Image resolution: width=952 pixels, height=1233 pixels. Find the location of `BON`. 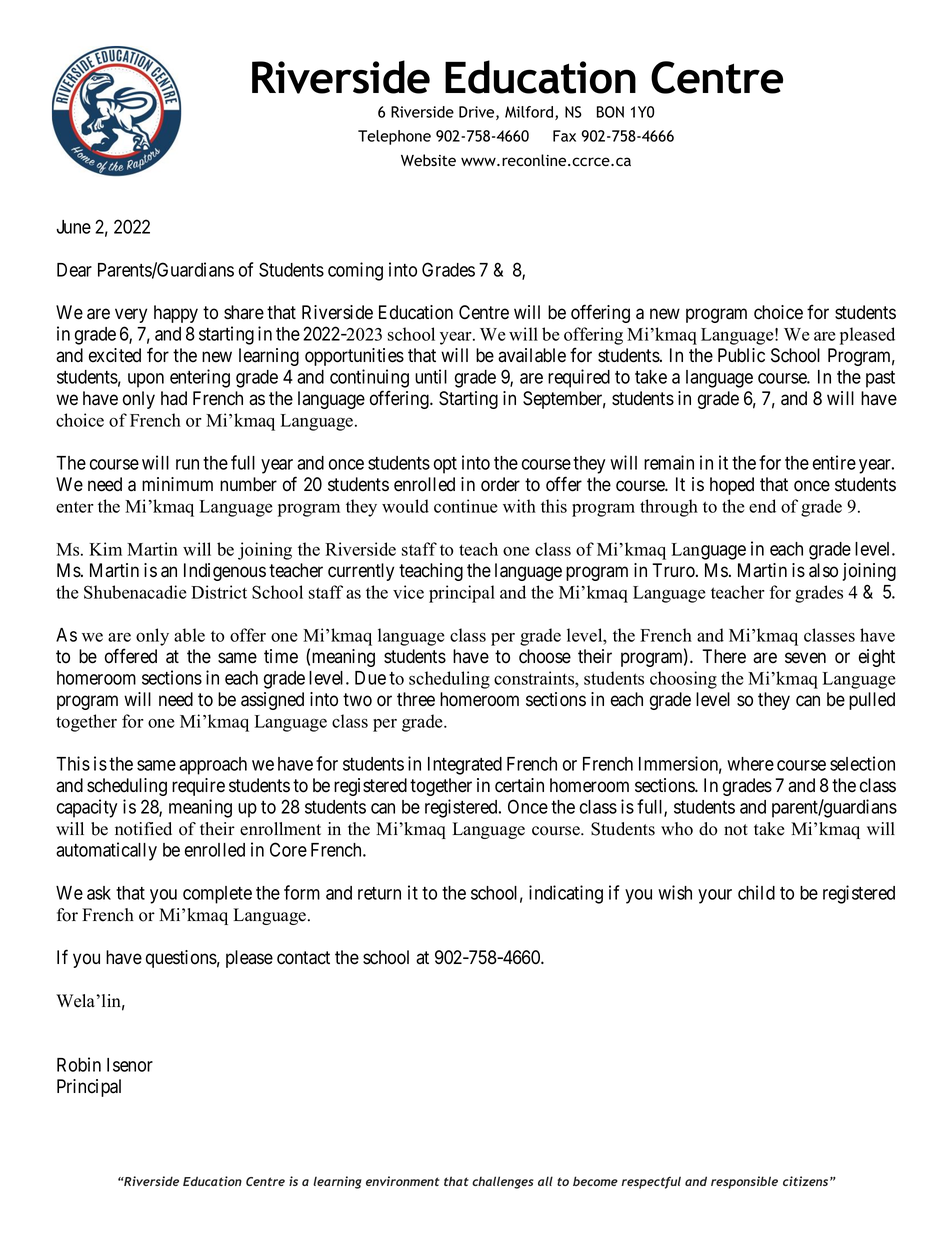

BON is located at coordinates (610, 112).
